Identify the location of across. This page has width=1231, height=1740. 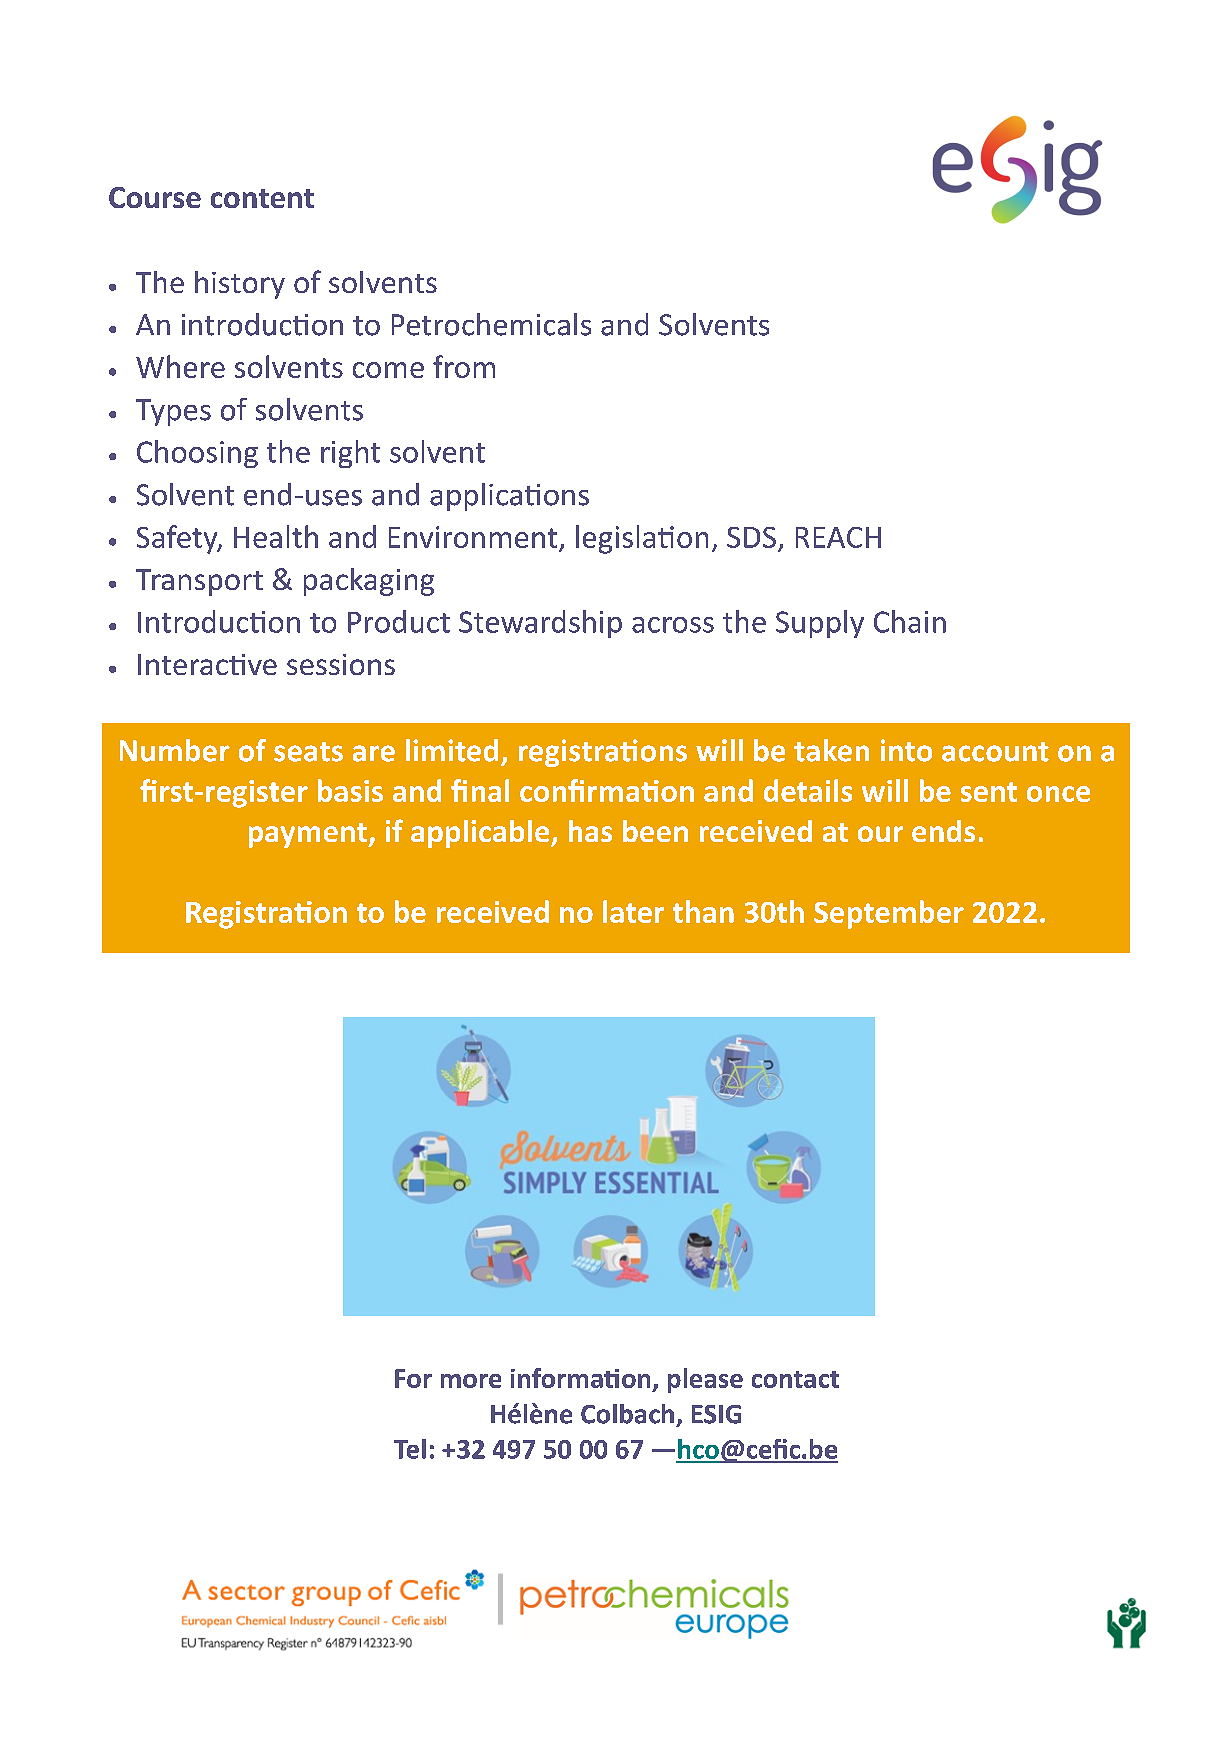
(673, 625).
